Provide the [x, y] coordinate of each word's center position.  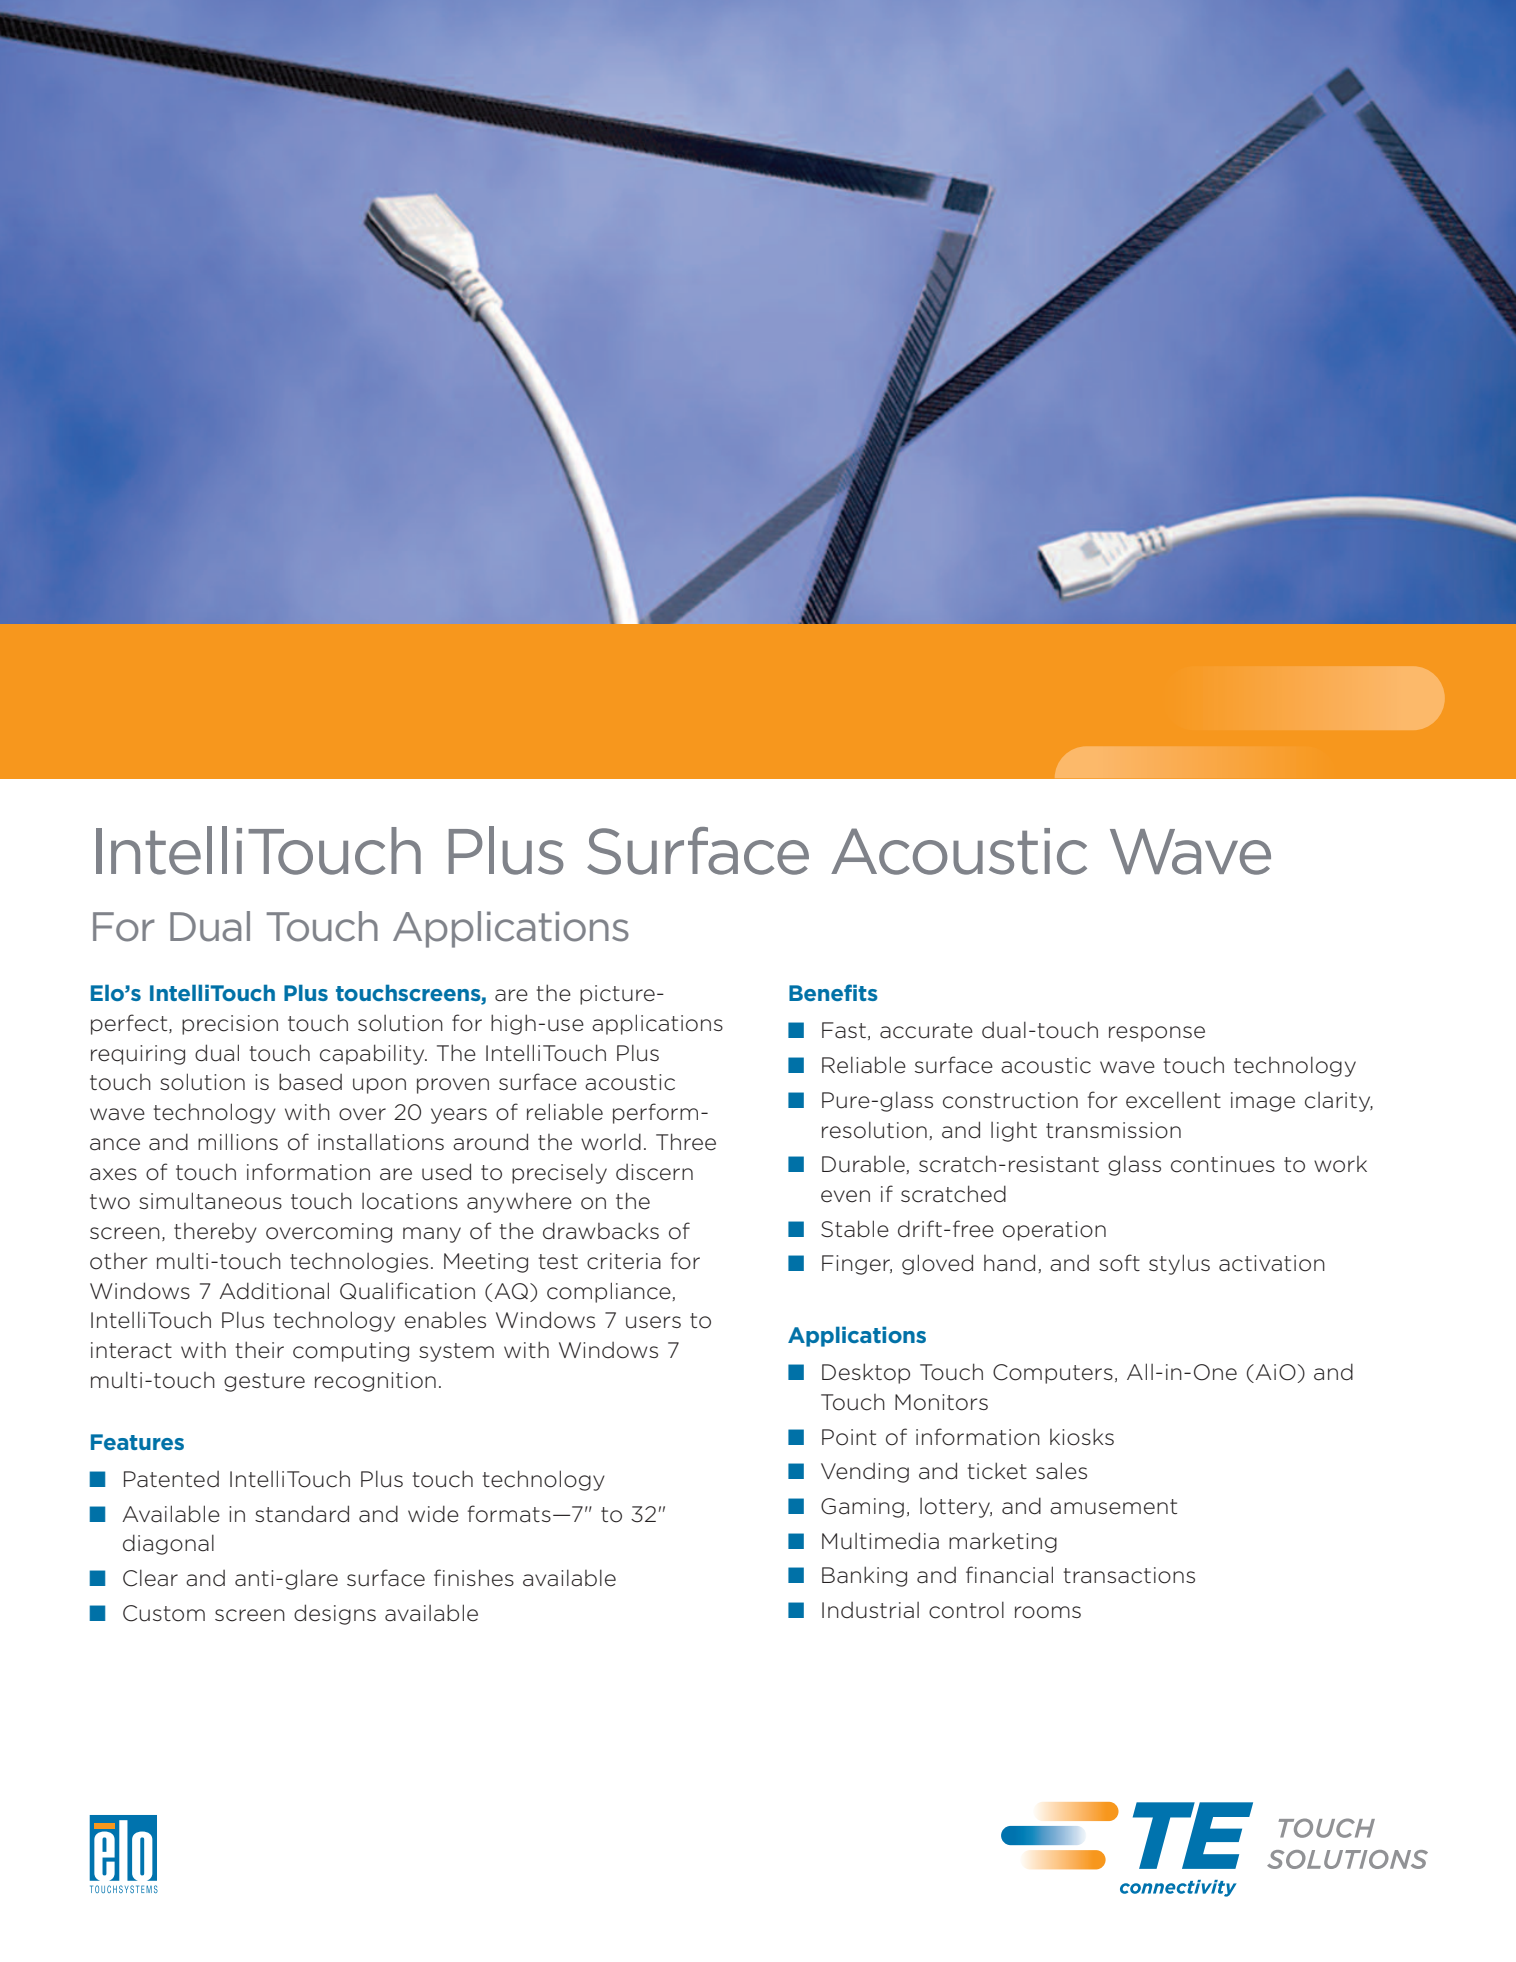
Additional [274, 1291]
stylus [1179, 1264]
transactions [1129, 1575]
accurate [926, 1031]
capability [373, 1054]
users [653, 1322]
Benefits [833, 992]
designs [335, 1614]
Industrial [870, 1610]
